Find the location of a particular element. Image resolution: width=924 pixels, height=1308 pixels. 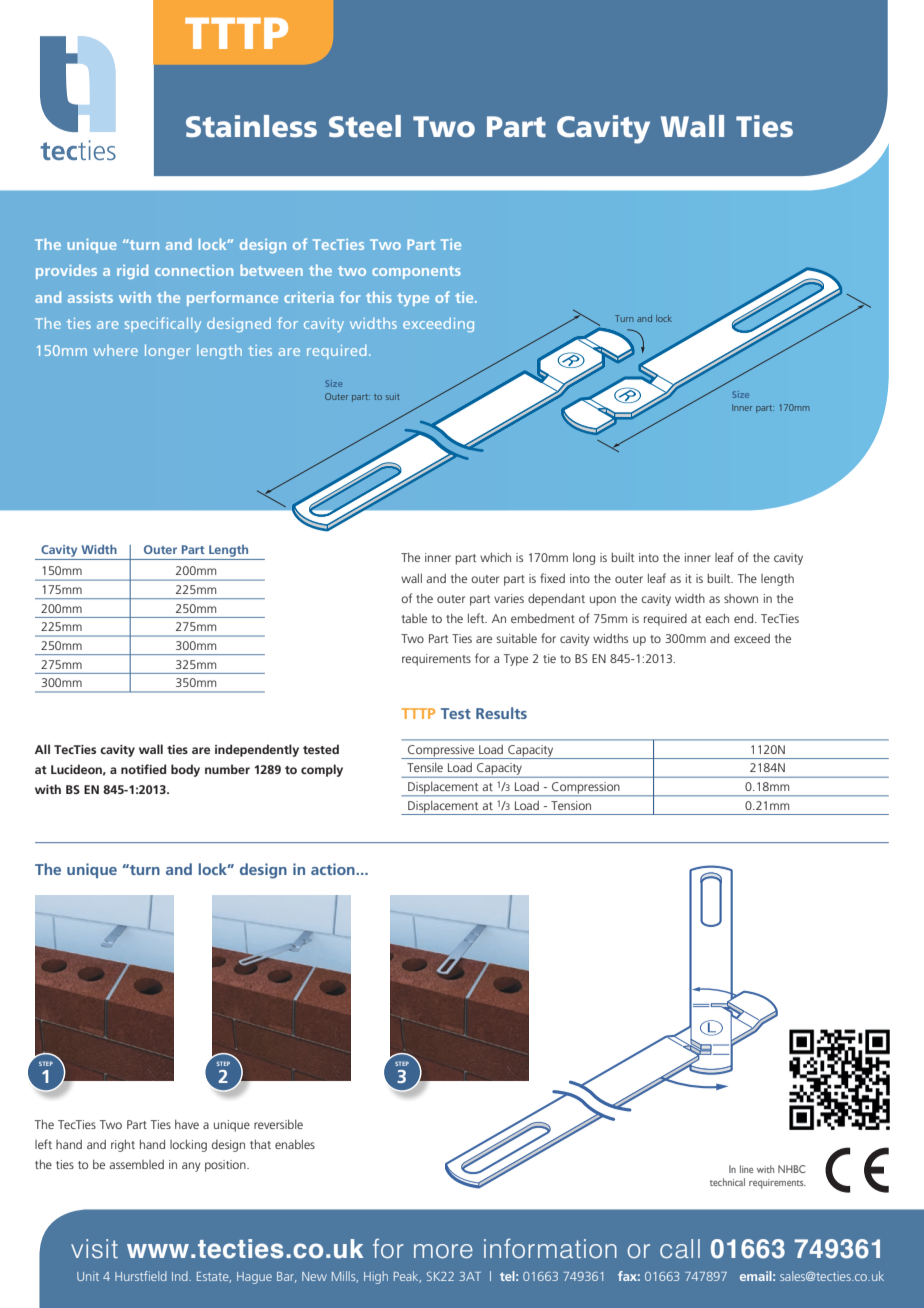

action is located at coordinates (334, 869).
